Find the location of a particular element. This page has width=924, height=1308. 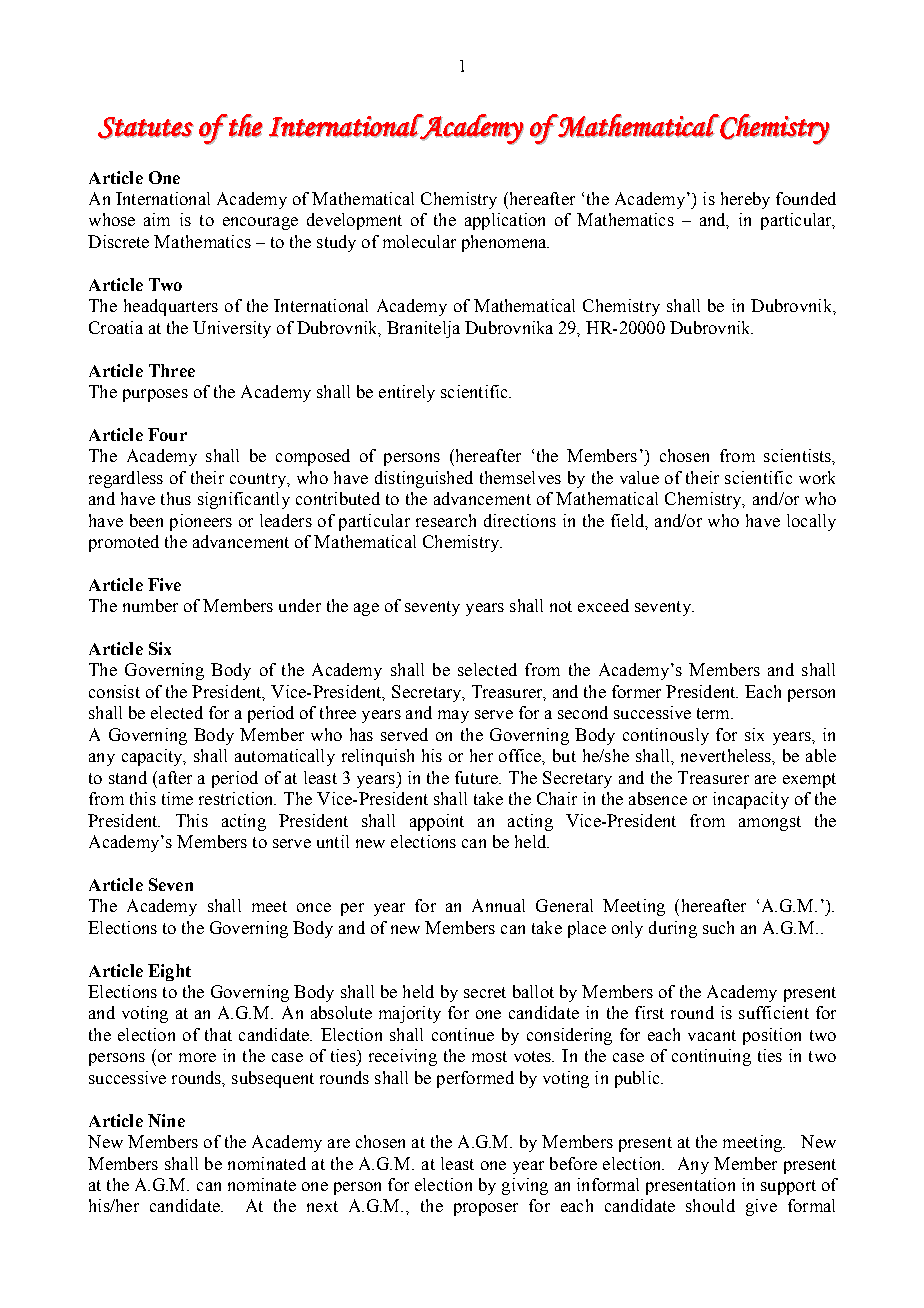

hereby is located at coordinates (745, 200).
